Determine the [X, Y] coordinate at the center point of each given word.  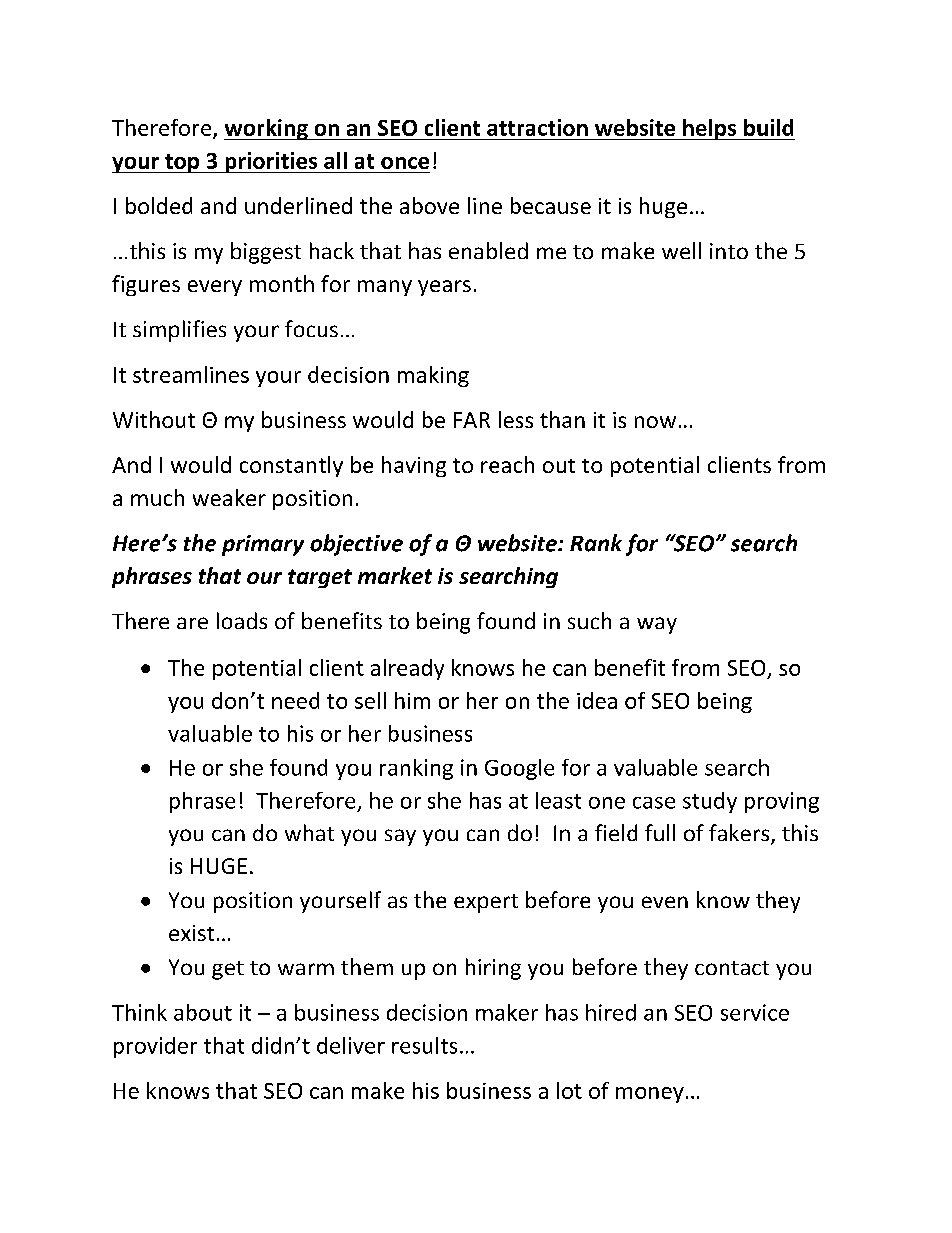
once [405, 163]
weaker [229, 497]
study [710, 802]
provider [155, 1047]
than [562, 419]
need [295, 700]
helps [710, 129]
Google [519, 769]
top [182, 163]
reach [507, 464]
